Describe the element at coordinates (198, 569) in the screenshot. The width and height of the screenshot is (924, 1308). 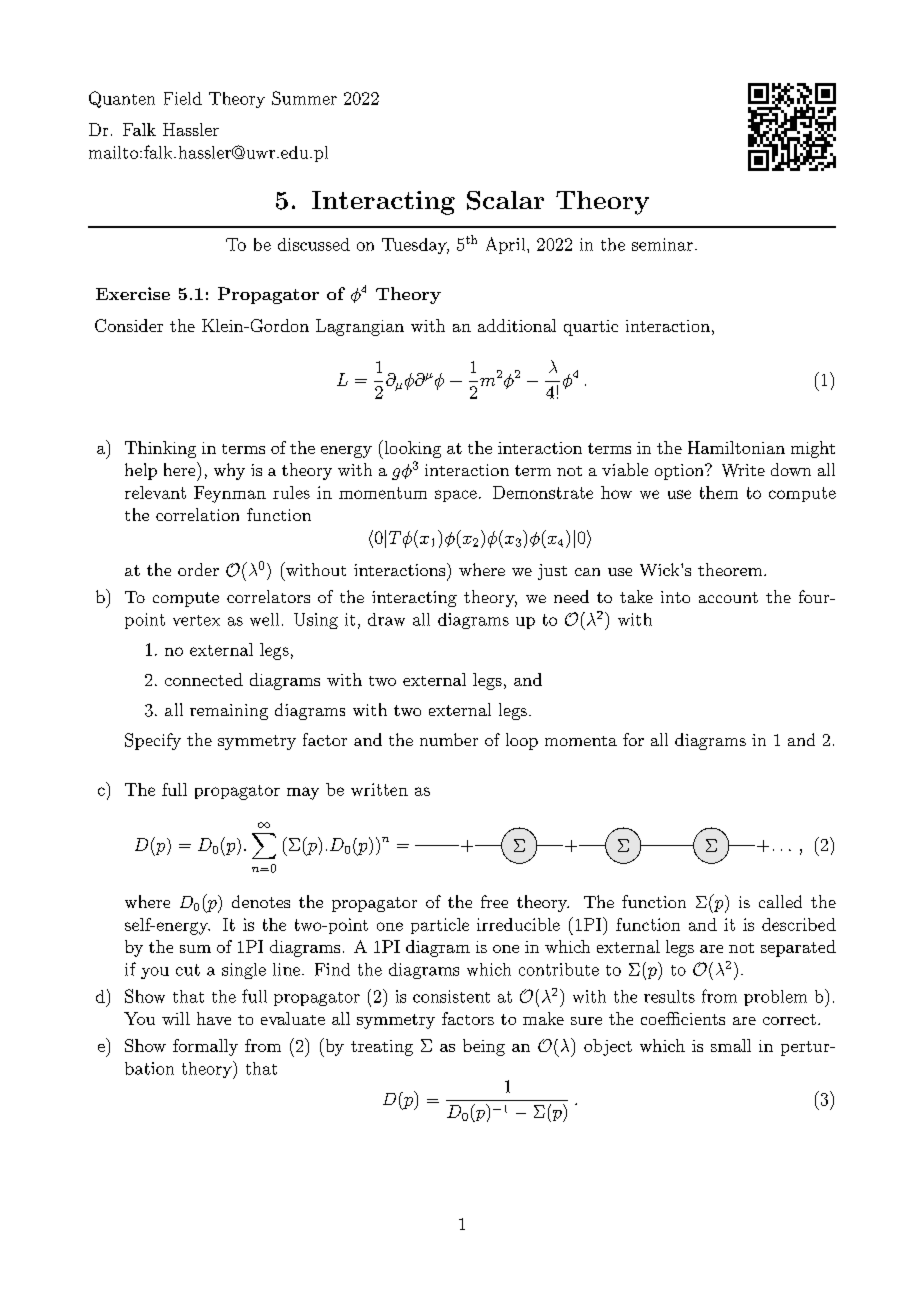
I see `order` at that location.
